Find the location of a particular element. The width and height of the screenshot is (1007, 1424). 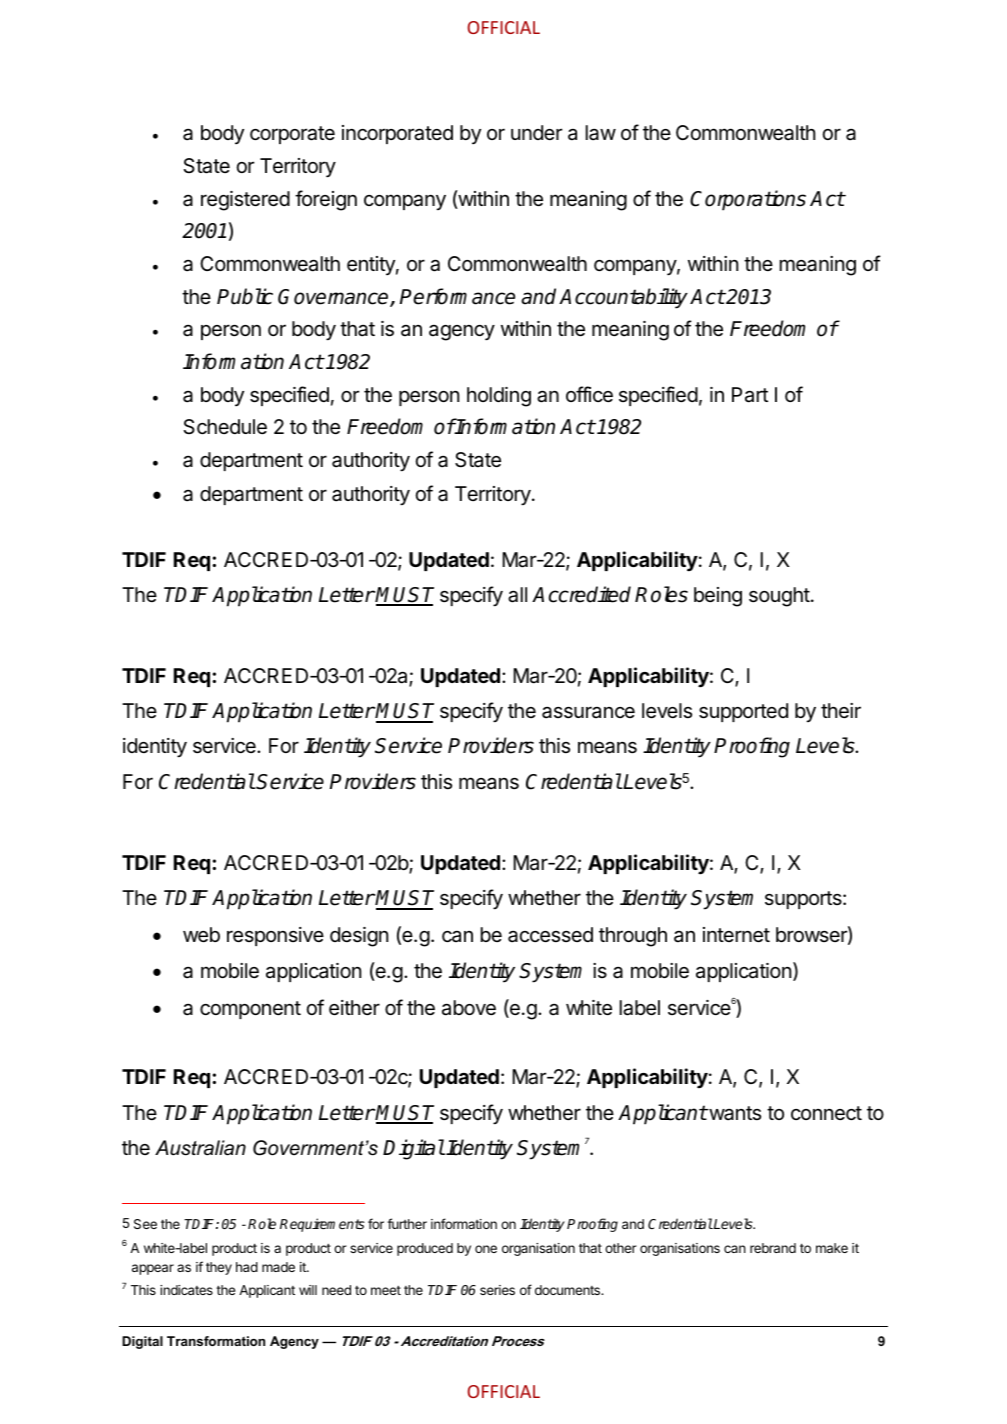

assurance is located at coordinates (588, 712).
